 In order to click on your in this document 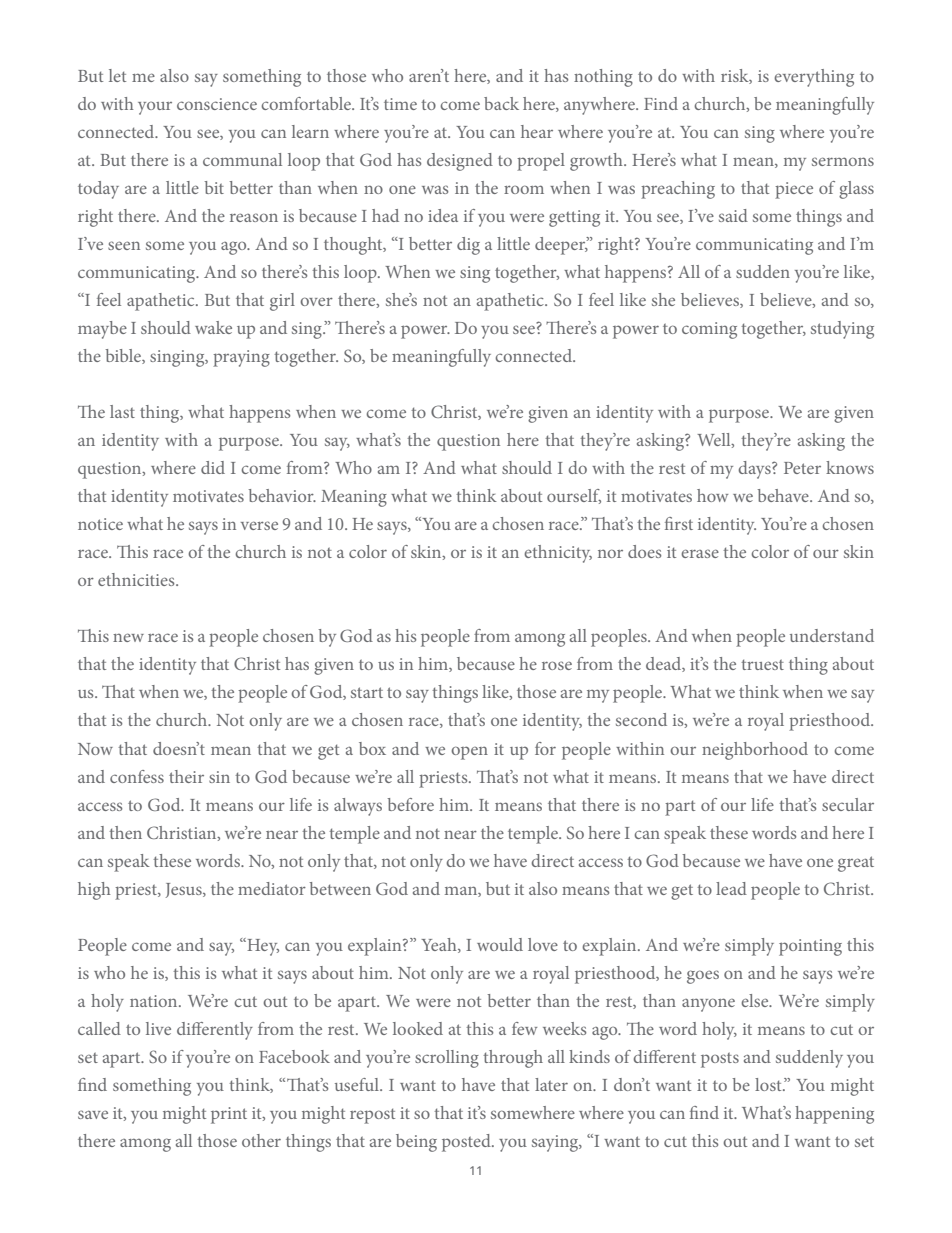, I will do `click(155, 108)`.
